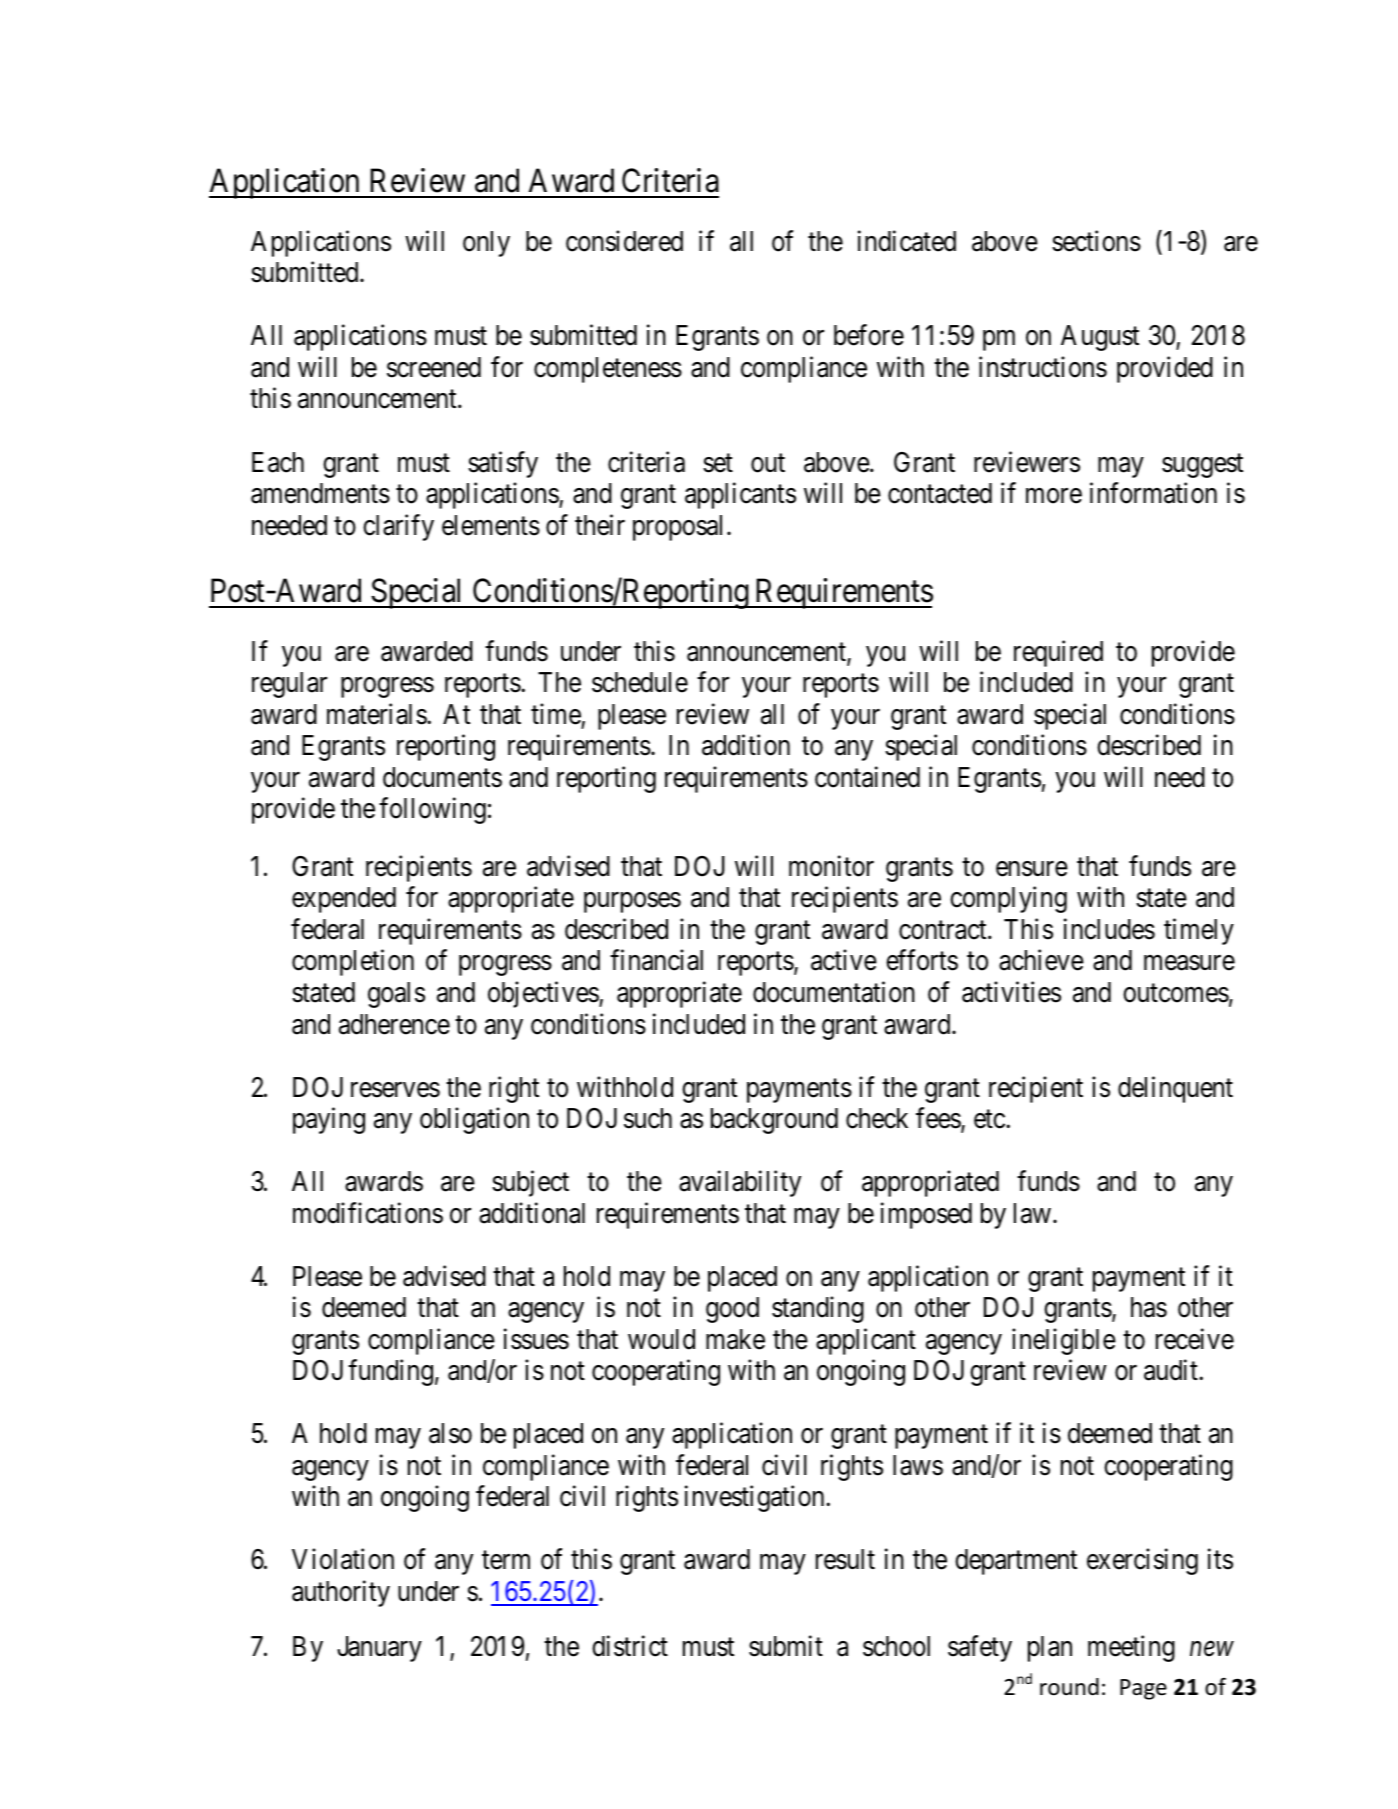 The width and height of the image is (1398, 1809). Describe the element at coordinates (831, 866) in the image. I see `monitor` at that location.
